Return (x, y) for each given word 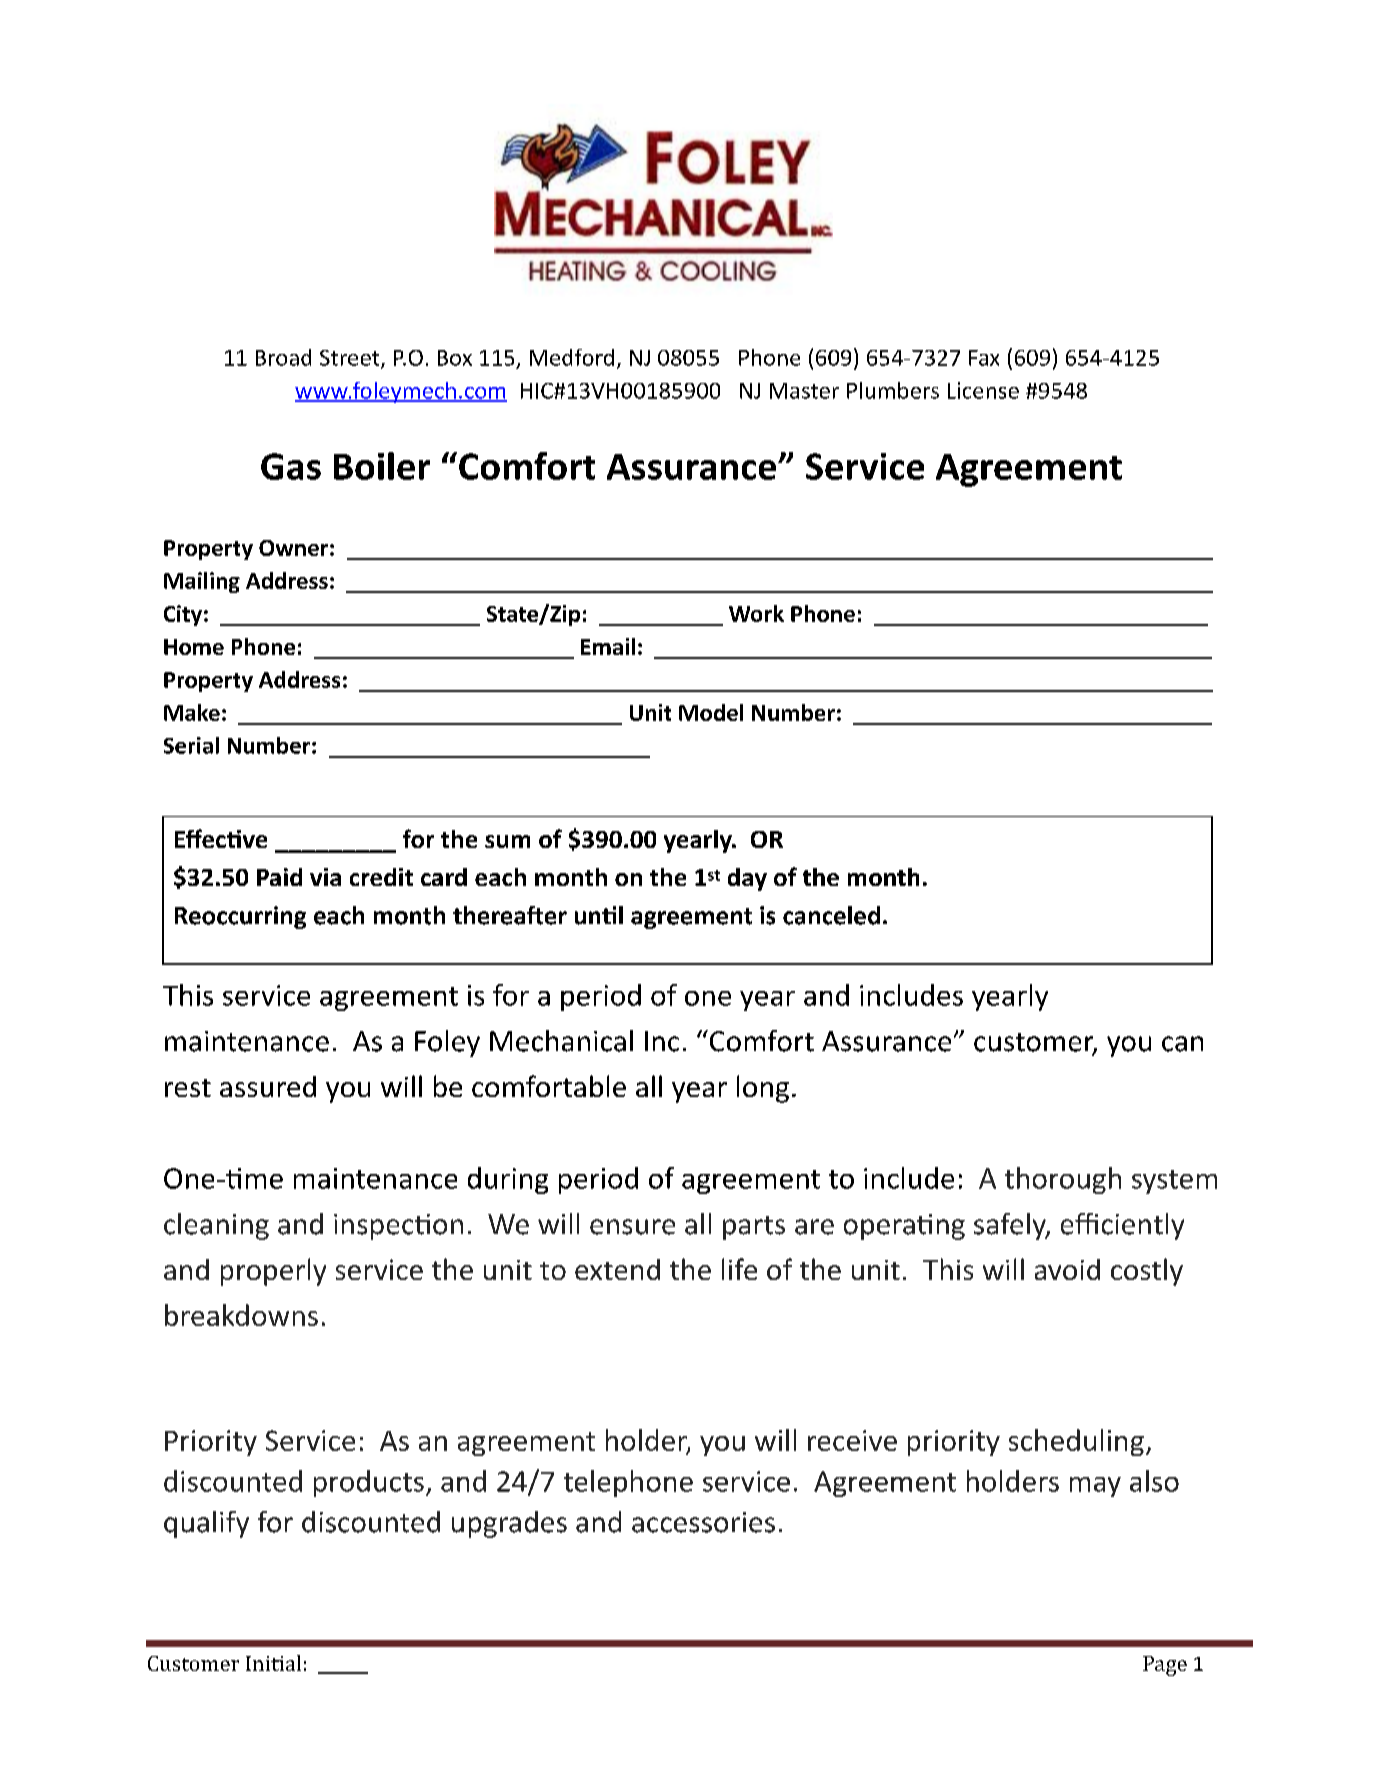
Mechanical (561, 1041)
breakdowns (241, 1315)
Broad (283, 357)
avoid (1067, 1269)
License (983, 390)
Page (1165, 1666)
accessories (703, 1522)
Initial (273, 1663)
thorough (1063, 1180)
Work (756, 613)
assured (268, 1086)
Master (804, 391)
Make (192, 712)
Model (711, 712)
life (739, 1269)
